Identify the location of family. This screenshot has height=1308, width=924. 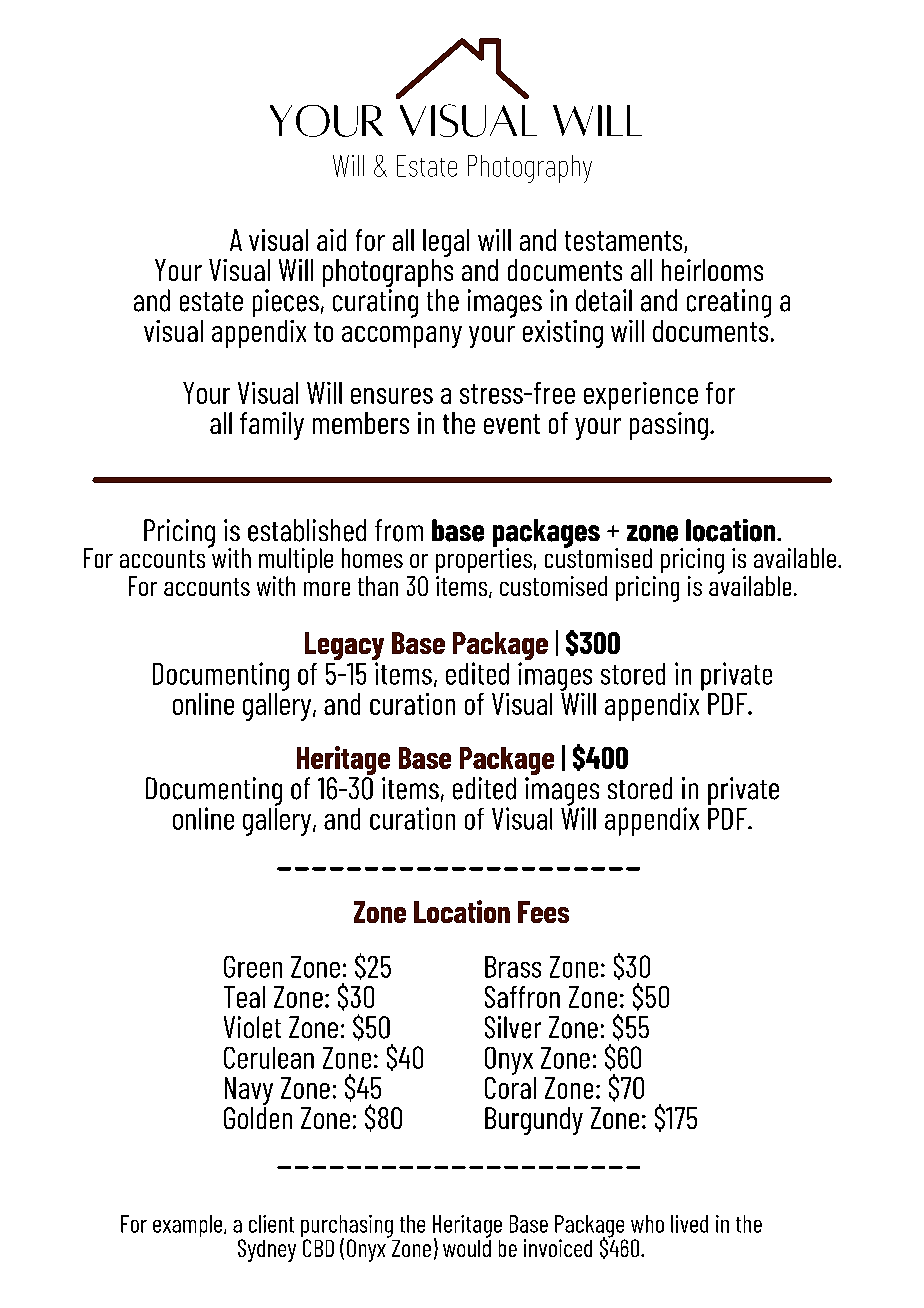
(272, 426).
